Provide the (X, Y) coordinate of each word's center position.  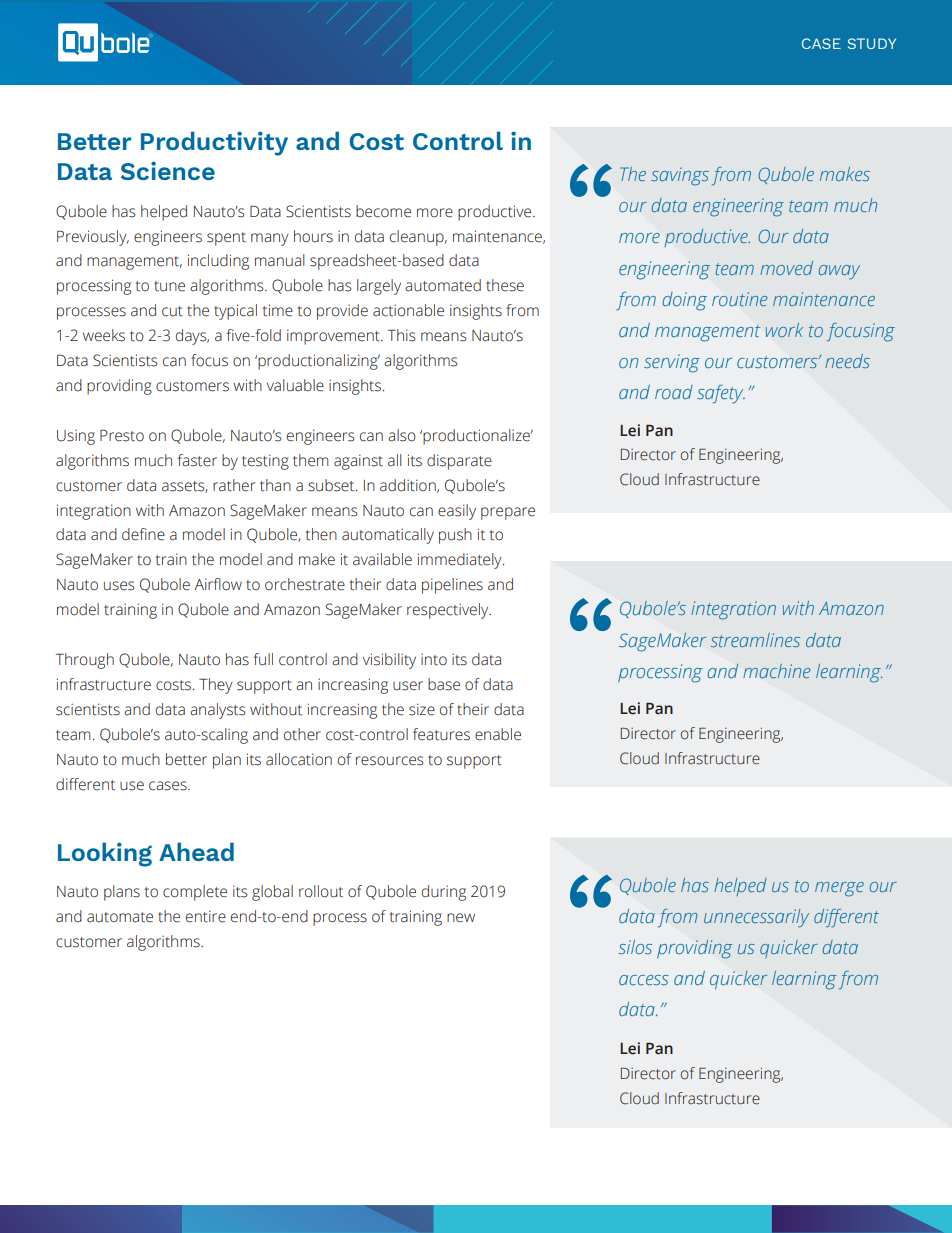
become (383, 211)
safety (721, 394)
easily (457, 512)
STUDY (872, 43)
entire (206, 916)
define (143, 534)
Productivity (214, 143)
